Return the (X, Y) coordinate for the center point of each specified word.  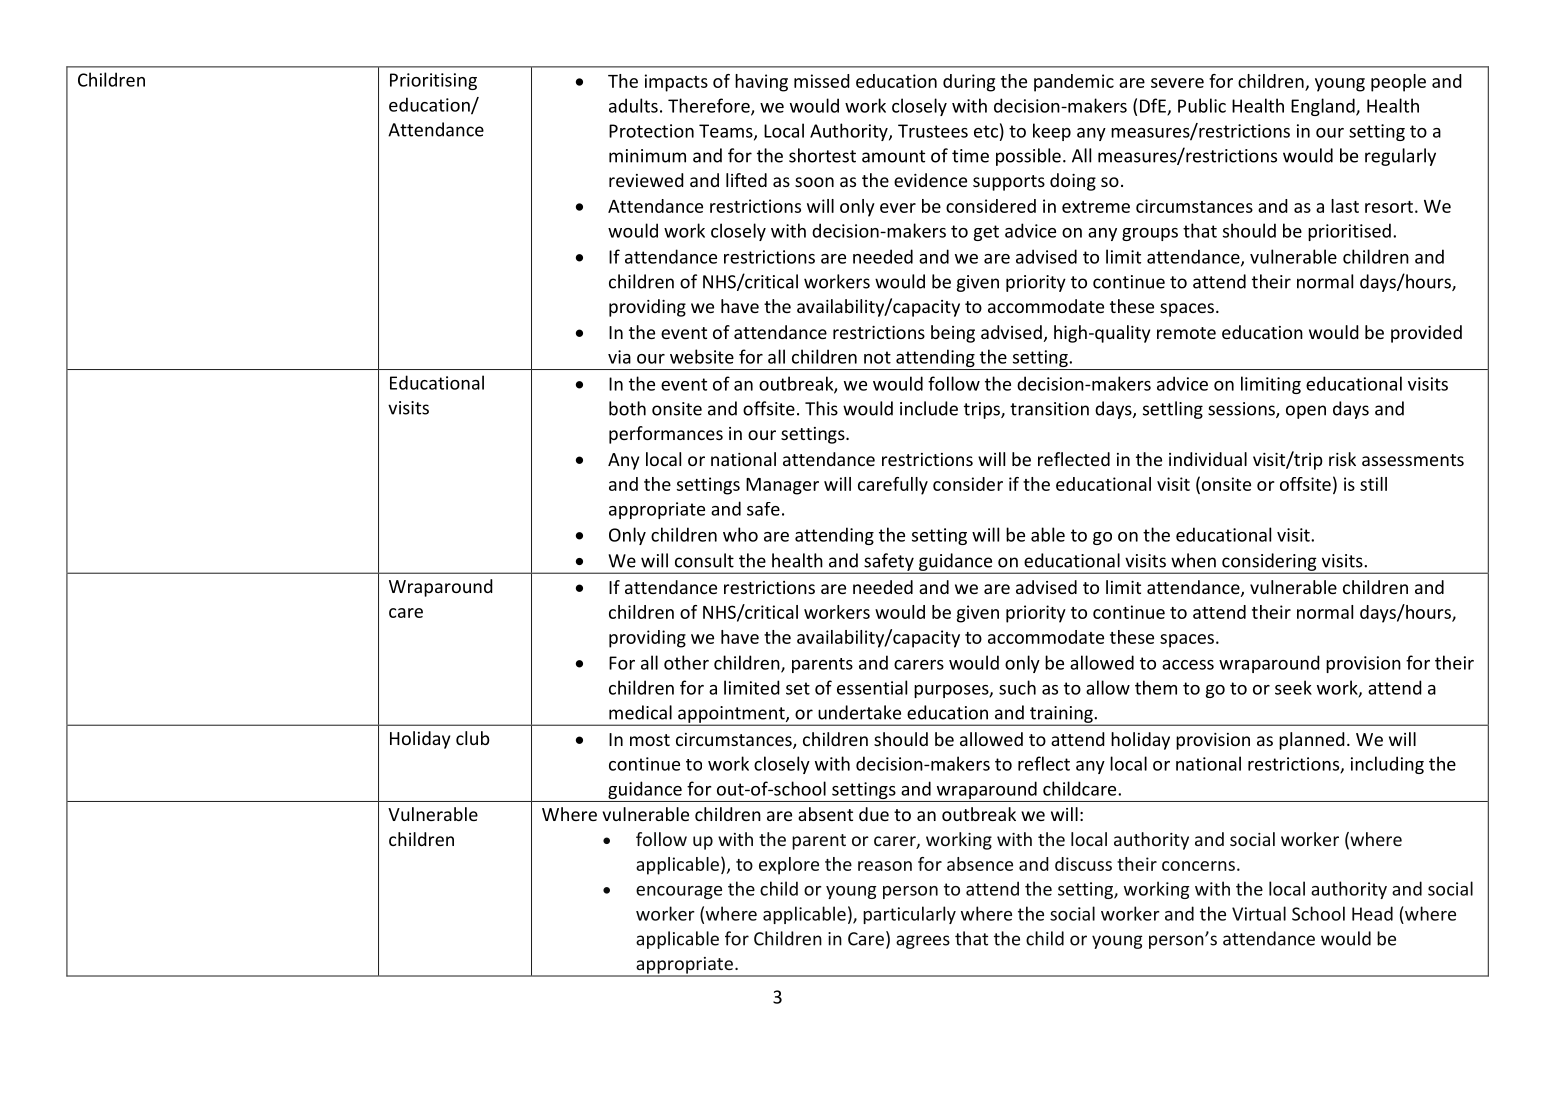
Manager (782, 486)
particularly (909, 915)
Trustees (933, 131)
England (1324, 107)
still (1373, 484)
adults (633, 105)
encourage (679, 892)
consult (704, 560)
